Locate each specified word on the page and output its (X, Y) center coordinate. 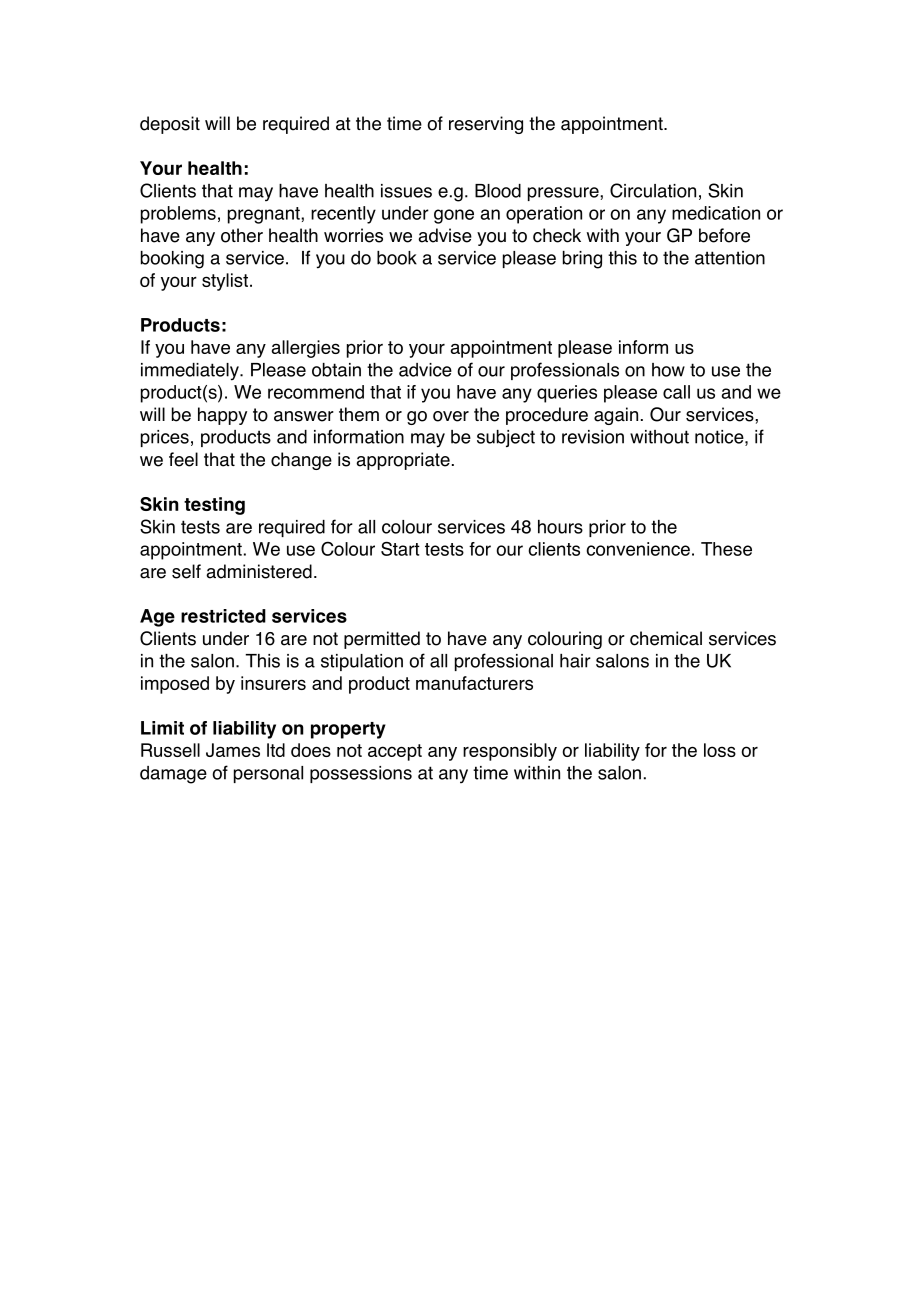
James (233, 750)
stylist (225, 282)
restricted (223, 616)
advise (445, 235)
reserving (486, 125)
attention (730, 258)
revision (593, 437)
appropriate (403, 461)
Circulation (653, 190)
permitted (382, 640)
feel (183, 459)
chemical (666, 638)
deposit (170, 125)
